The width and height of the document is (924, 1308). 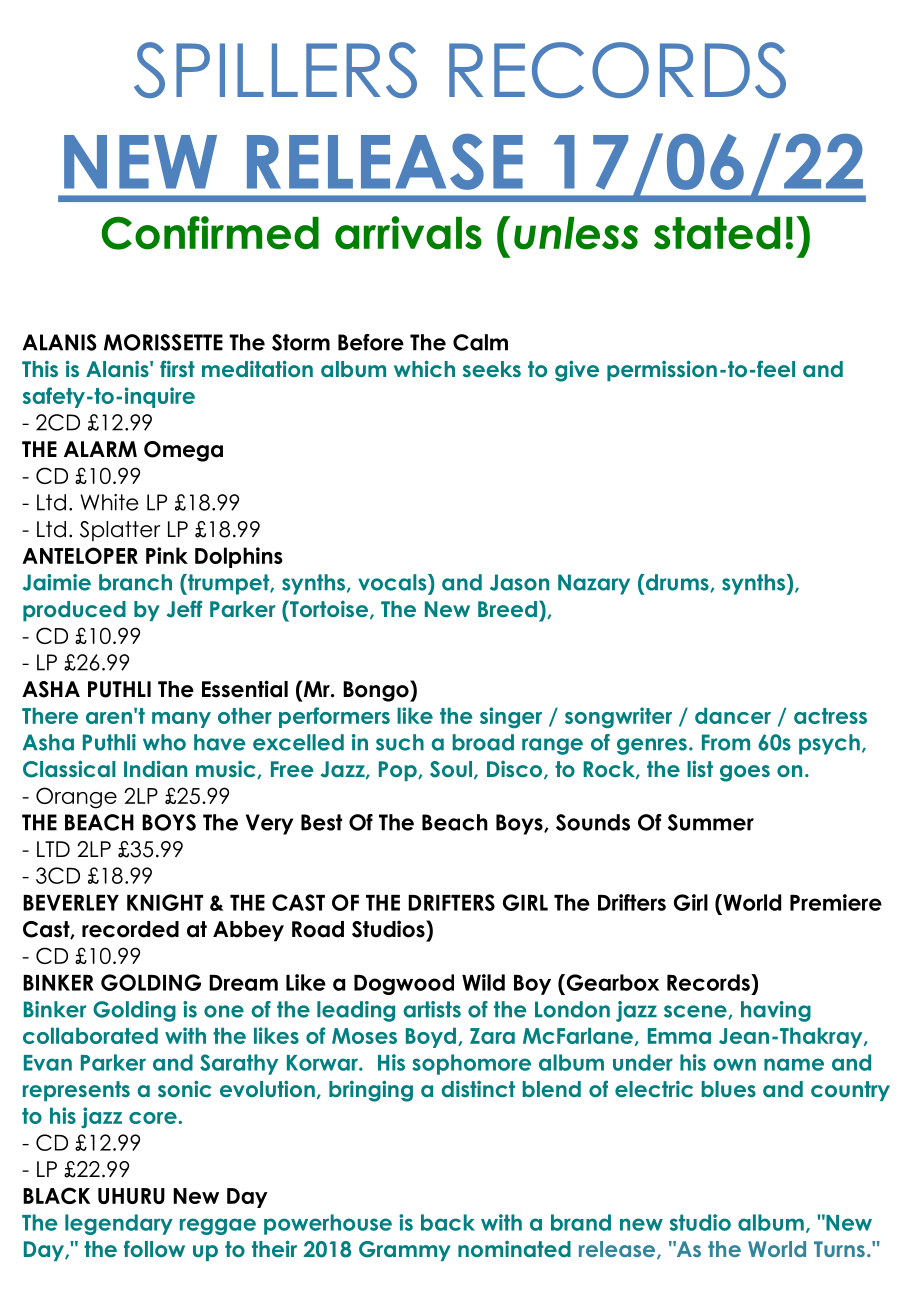 What do you see at coordinates (408, 233) in the document?
I see `arrivals` at bounding box center [408, 233].
